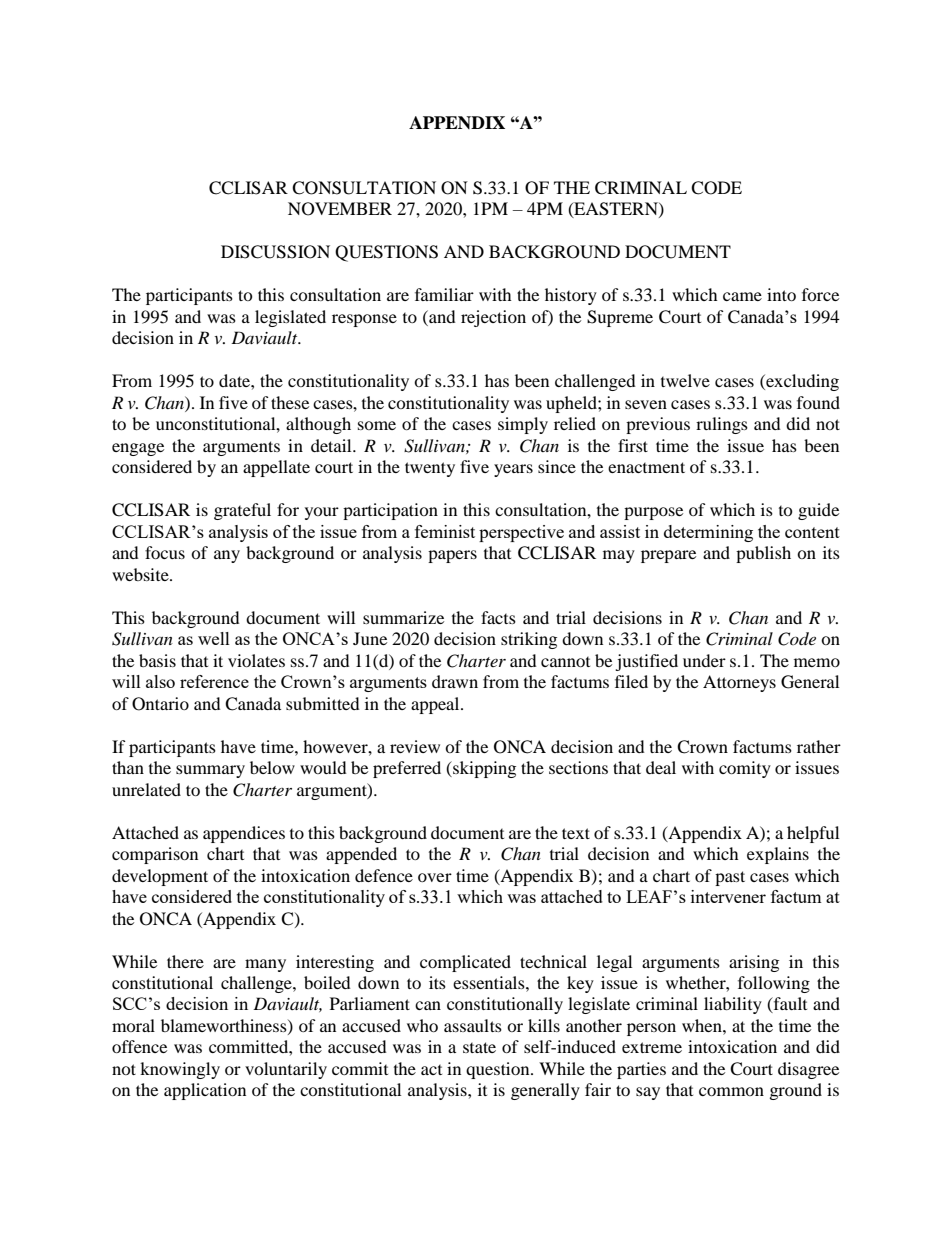  Describe the element at coordinates (160, 877) in the screenshot. I see `development` at that location.
